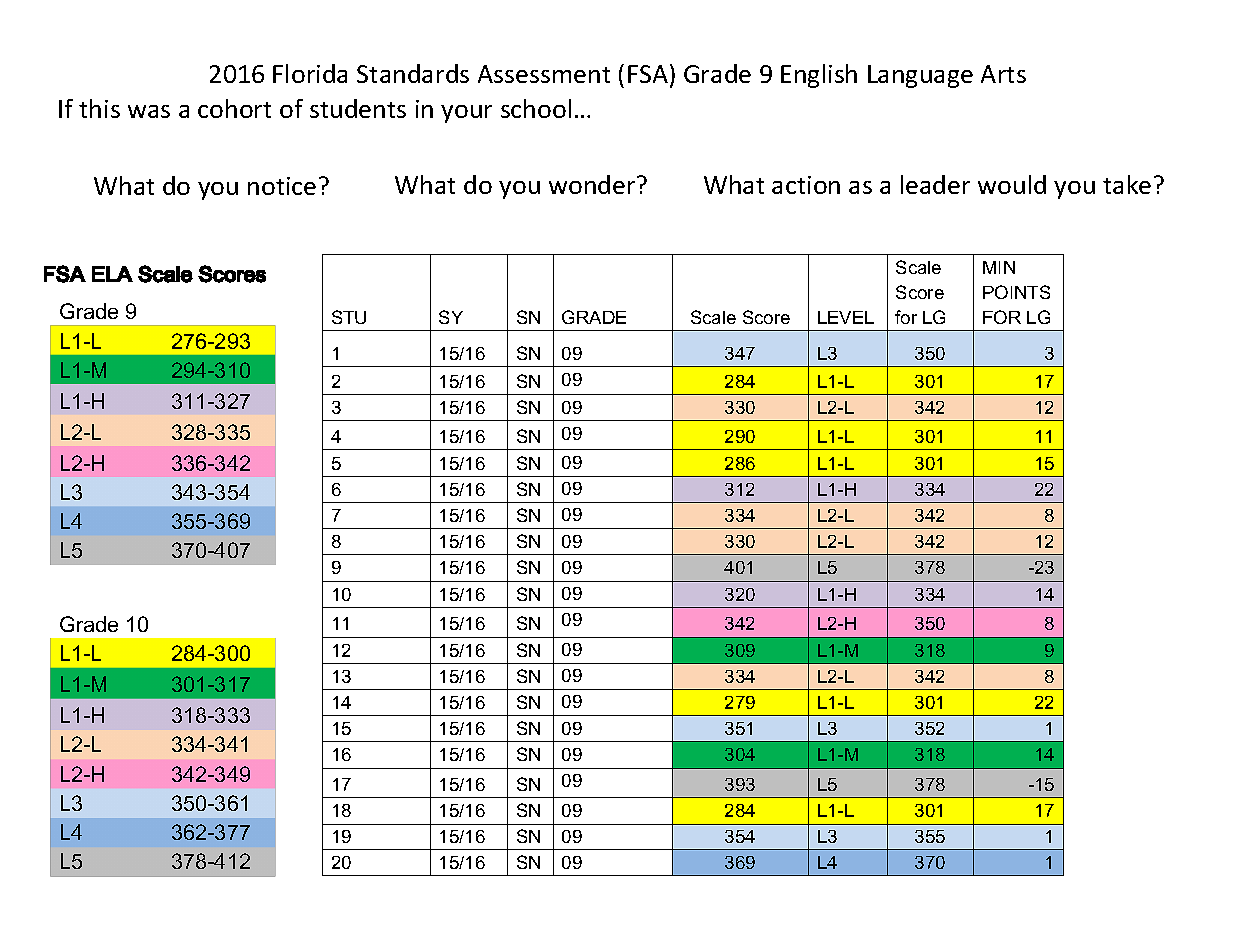 Image resolution: width=1233 pixels, height=952 pixels. I want to click on wonder, so click(593, 184).
